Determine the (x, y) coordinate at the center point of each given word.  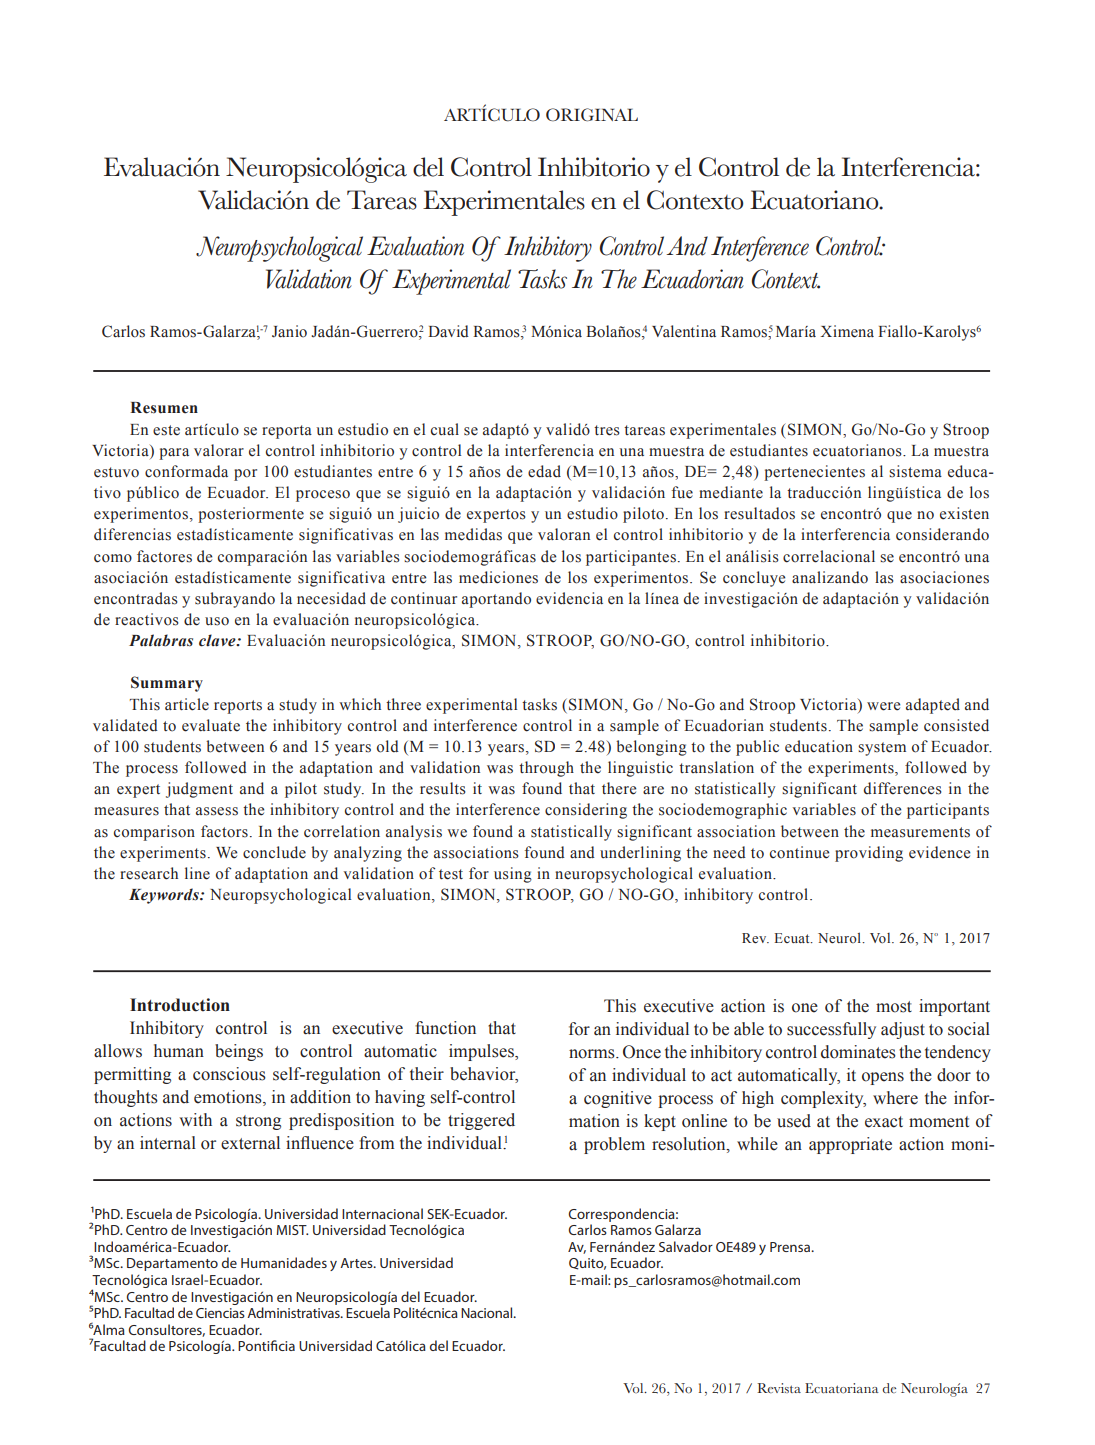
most (894, 1007)
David (448, 331)
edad (544, 471)
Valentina (684, 331)
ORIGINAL (592, 115)
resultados (759, 513)
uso (217, 621)
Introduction (180, 1005)
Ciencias (220, 1313)
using (513, 875)
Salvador (686, 1246)
